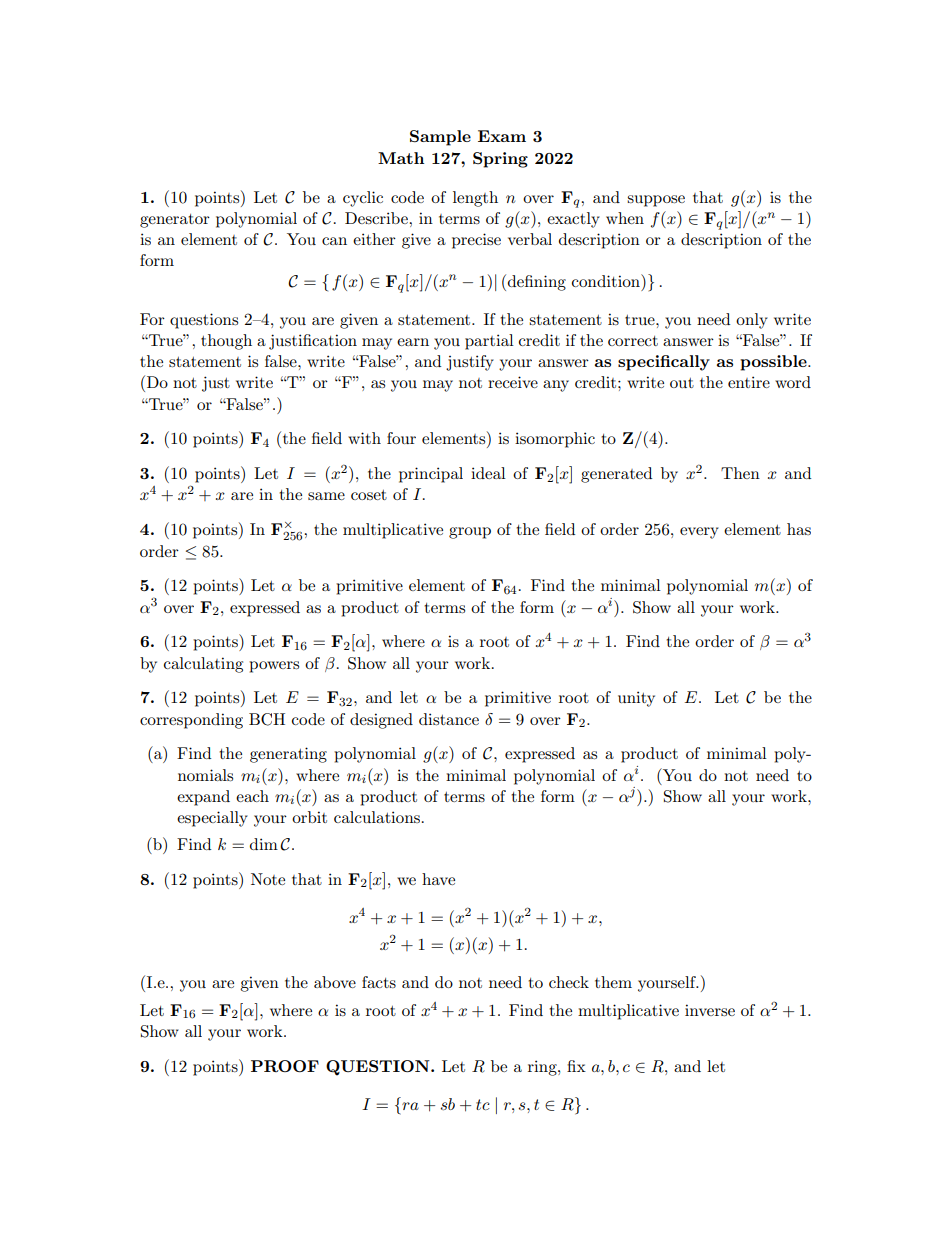  I want to click on fix, so click(576, 1066).
